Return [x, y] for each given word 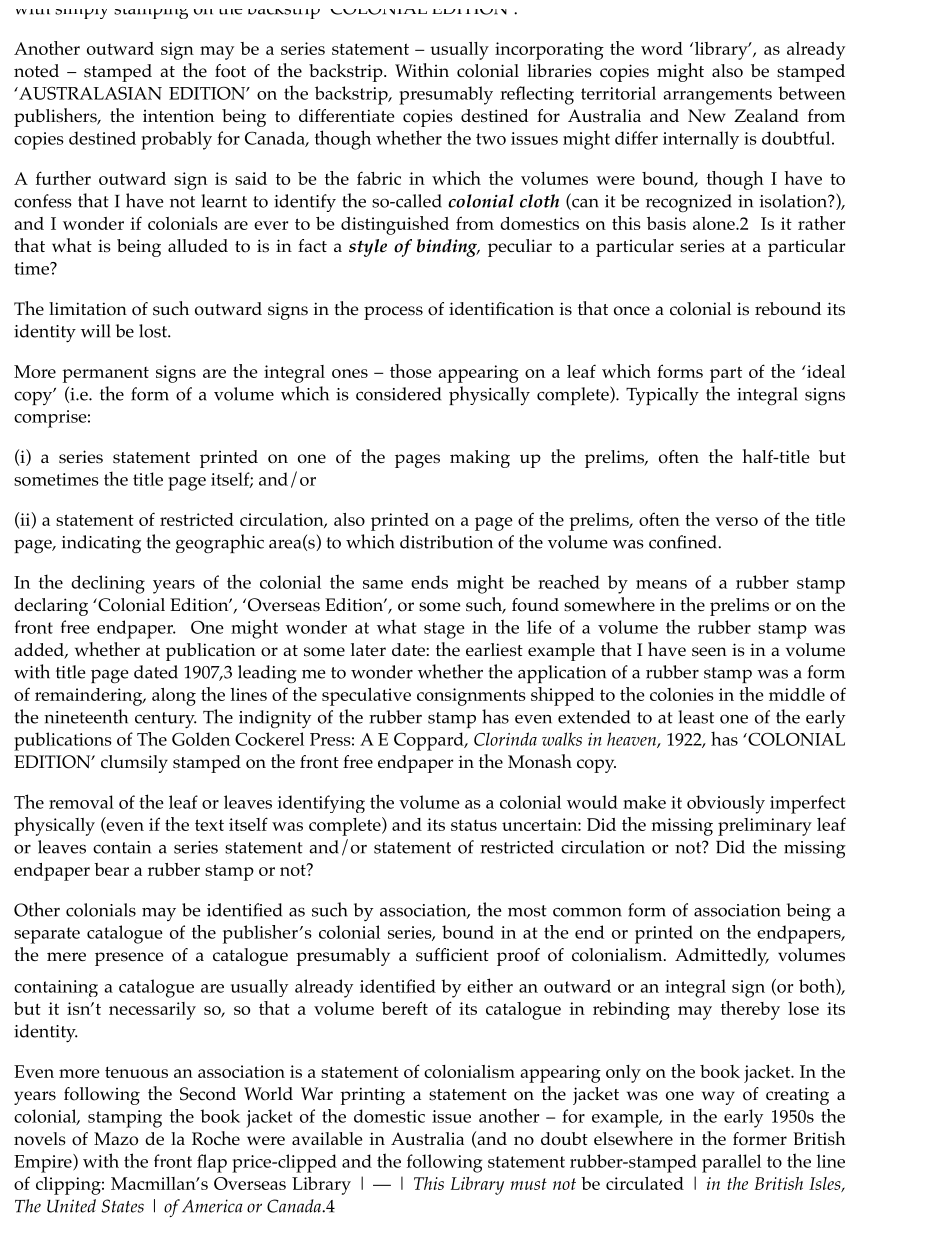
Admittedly [722, 957]
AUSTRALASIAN [89, 93]
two [491, 139]
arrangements [717, 96]
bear [111, 869]
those [411, 371]
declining [108, 584]
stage [444, 630]
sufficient [452, 955]
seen [709, 652]
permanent [105, 375]
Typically [662, 396]
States [122, 1206]
